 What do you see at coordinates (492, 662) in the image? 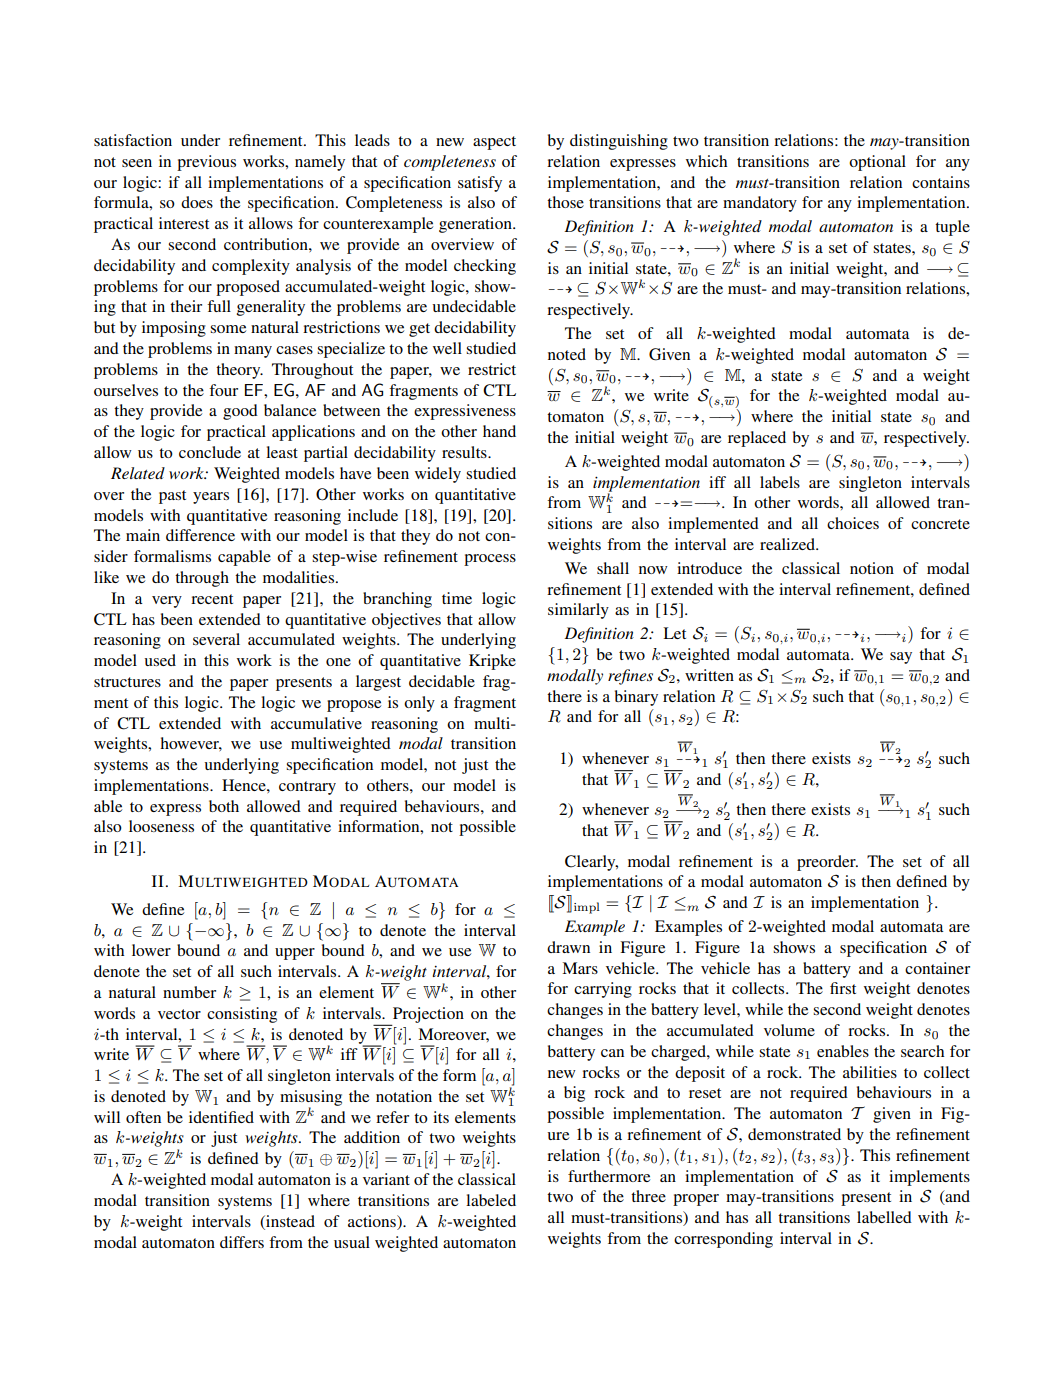
I see `Kripke` at bounding box center [492, 662].
